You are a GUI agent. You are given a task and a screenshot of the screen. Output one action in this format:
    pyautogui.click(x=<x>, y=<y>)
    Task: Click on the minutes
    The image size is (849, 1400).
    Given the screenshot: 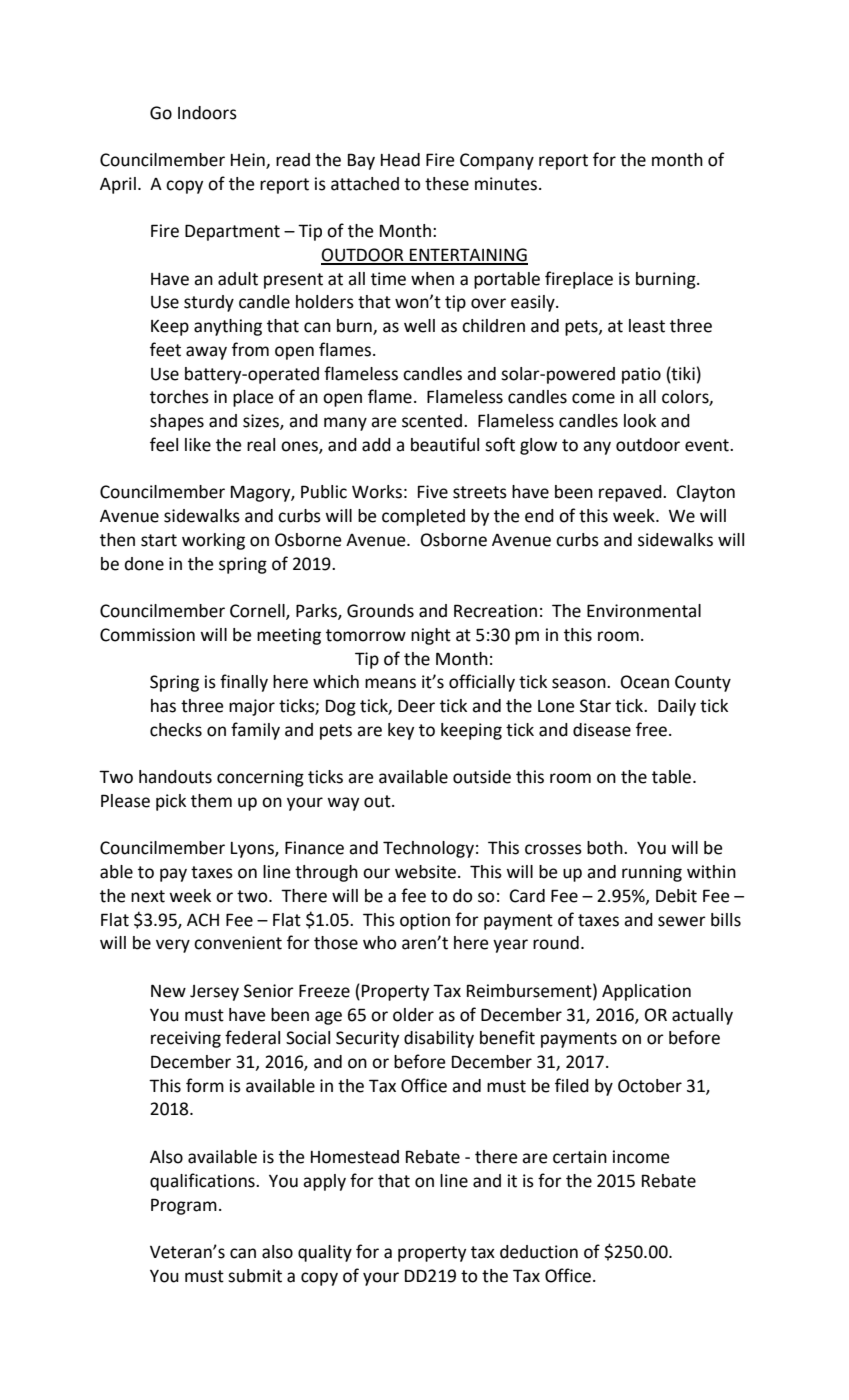 What is the action you would take?
    pyautogui.click(x=506, y=184)
